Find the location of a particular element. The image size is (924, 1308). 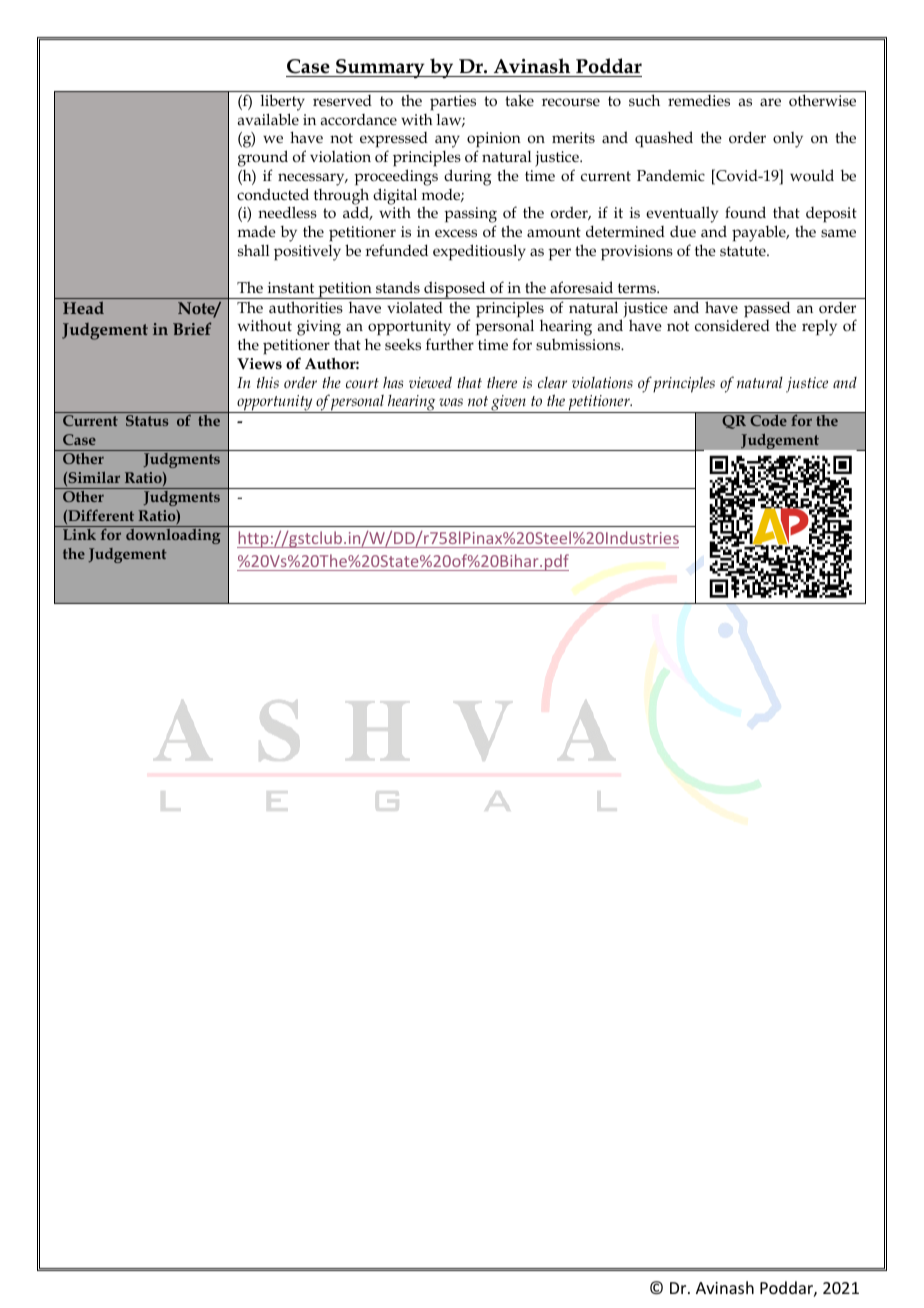

excess is located at coordinates (456, 233).
